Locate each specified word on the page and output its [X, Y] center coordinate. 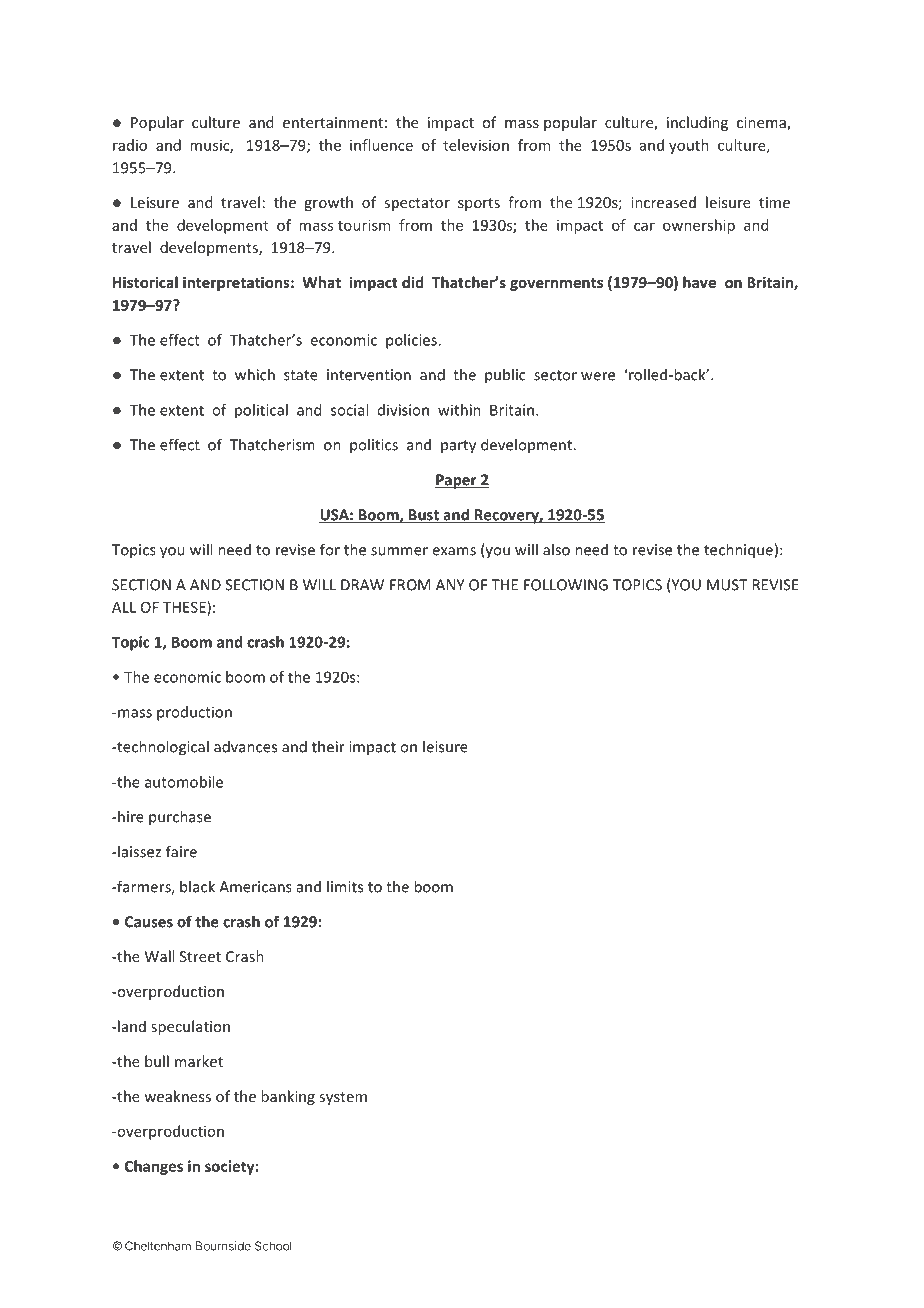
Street [200, 956]
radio [130, 145]
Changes [154, 1167]
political [261, 411]
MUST [727, 585]
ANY [450, 585]
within [459, 410]
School [273, 1246]
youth [689, 146]
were [598, 376]
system [343, 1098]
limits [345, 886]
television [476, 145]
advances [245, 746]
